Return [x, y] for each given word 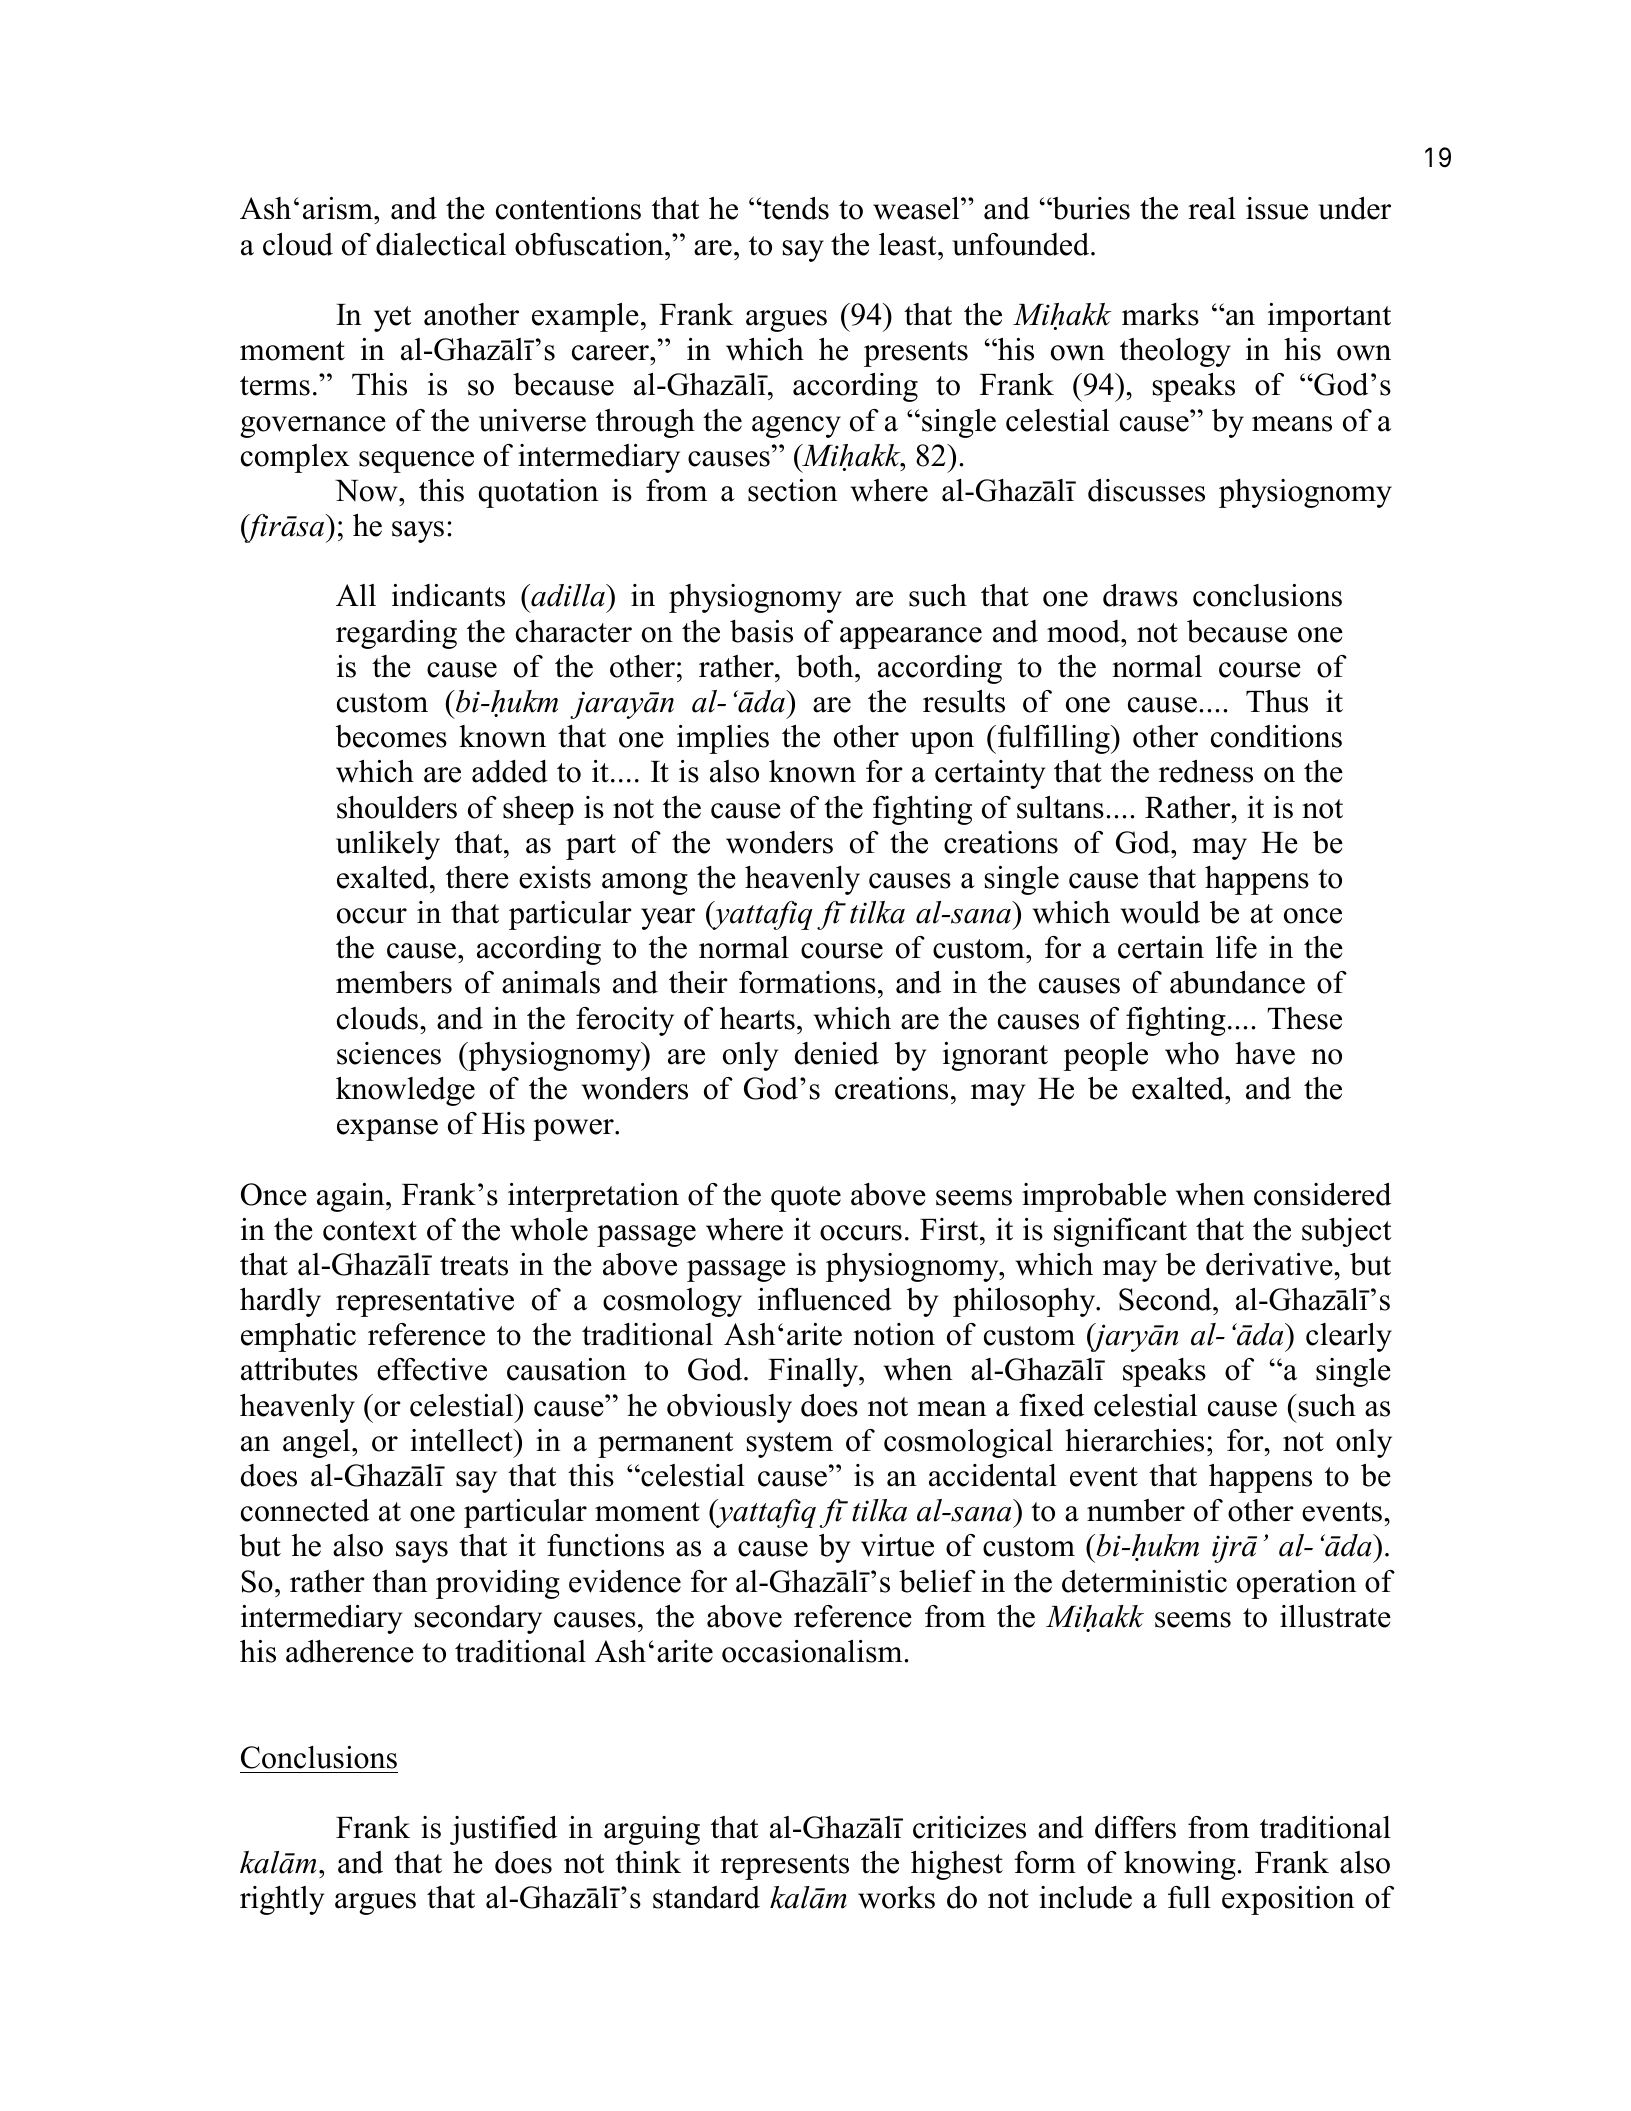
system [790, 1445]
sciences [389, 1053]
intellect [462, 1440]
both [826, 666]
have [1265, 1053]
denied [837, 1053]
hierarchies [1134, 1440]
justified [503, 1830]
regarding [396, 634]
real [1212, 208]
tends [794, 208]
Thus [1277, 701]
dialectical [441, 244]
